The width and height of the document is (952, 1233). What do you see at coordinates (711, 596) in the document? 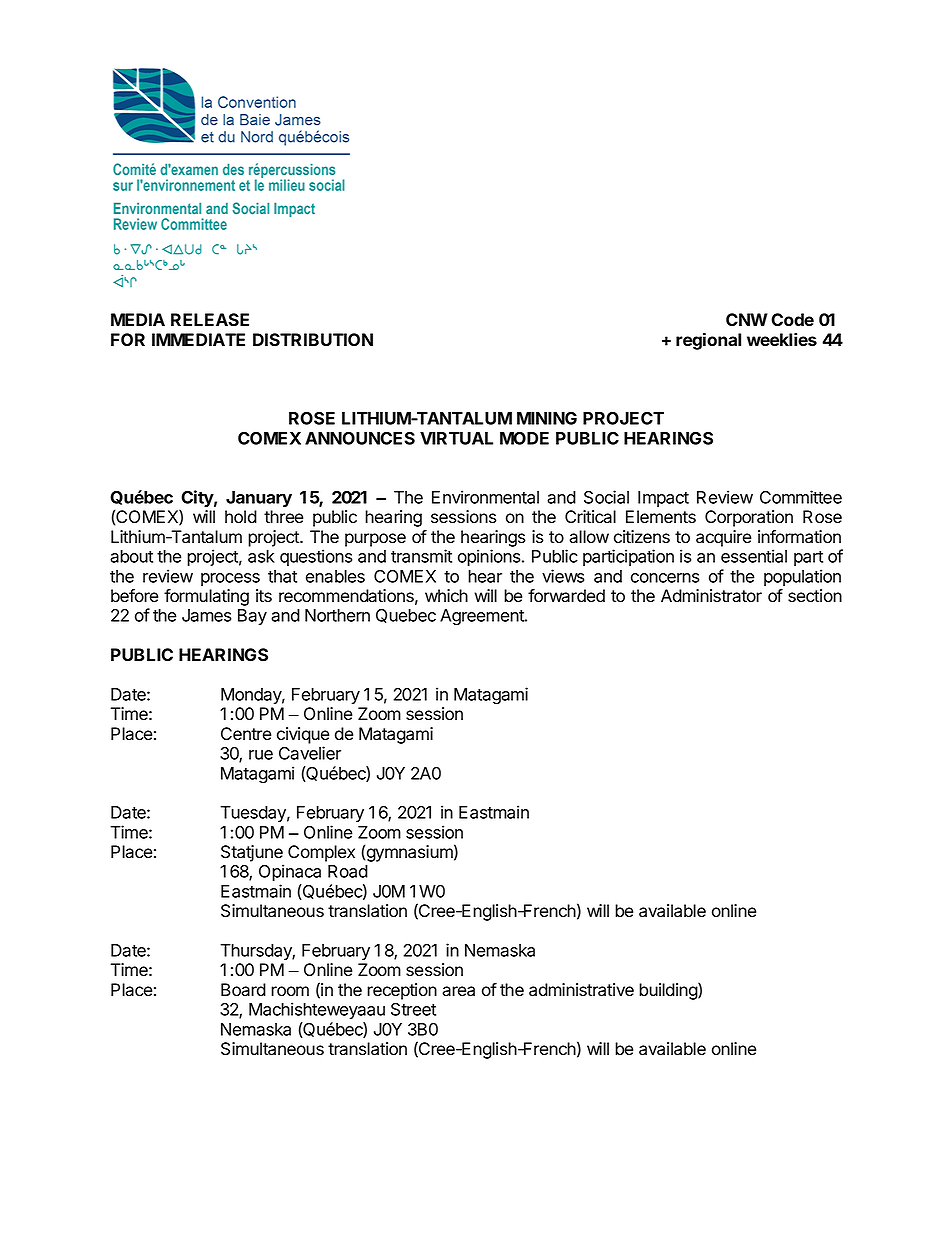
I see `Administrator` at bounding box center [711, 596].
